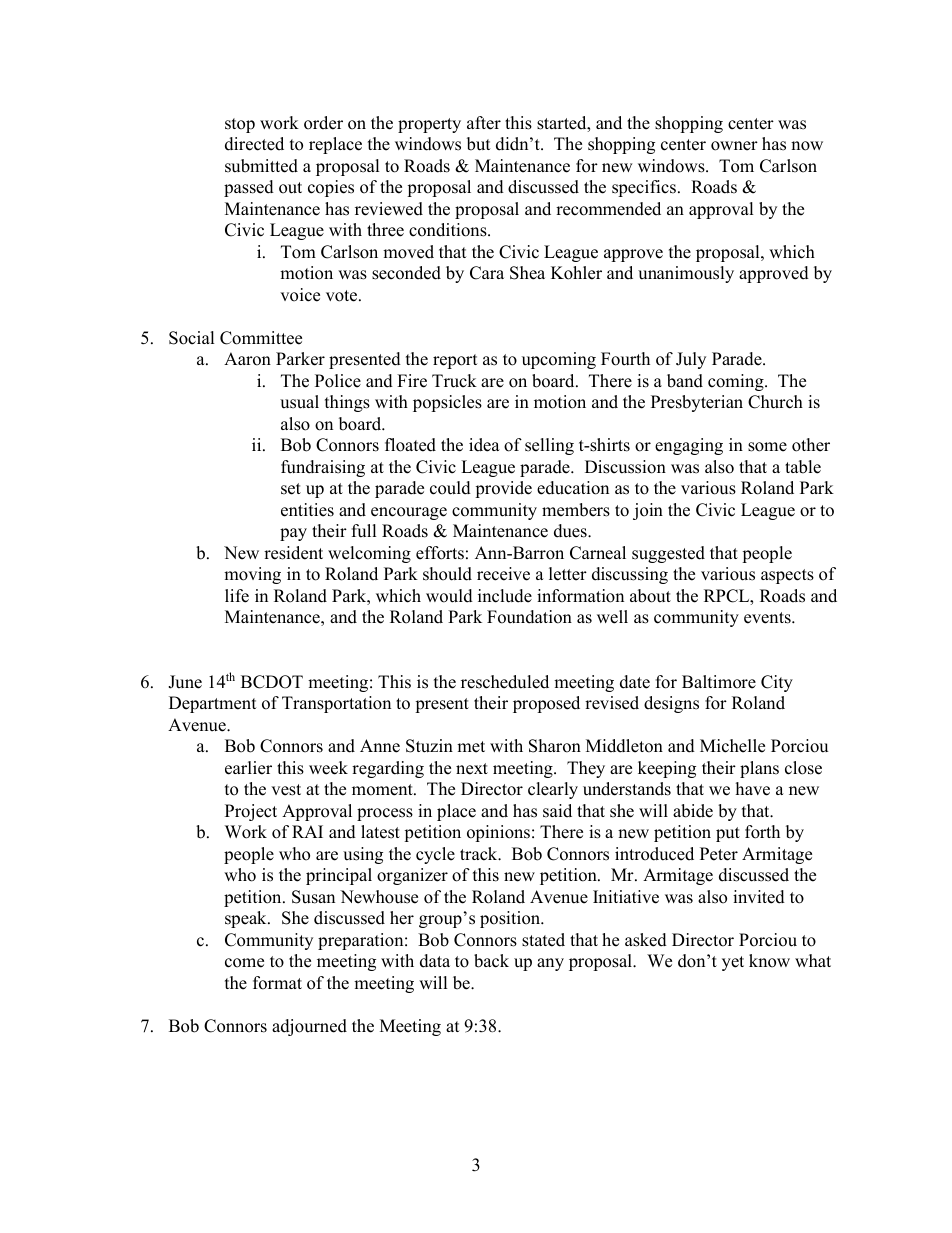  What do you see at coordinates (719, 682) in the screenshot?
I see `Baltimore` at bounding box center [719, 682].
